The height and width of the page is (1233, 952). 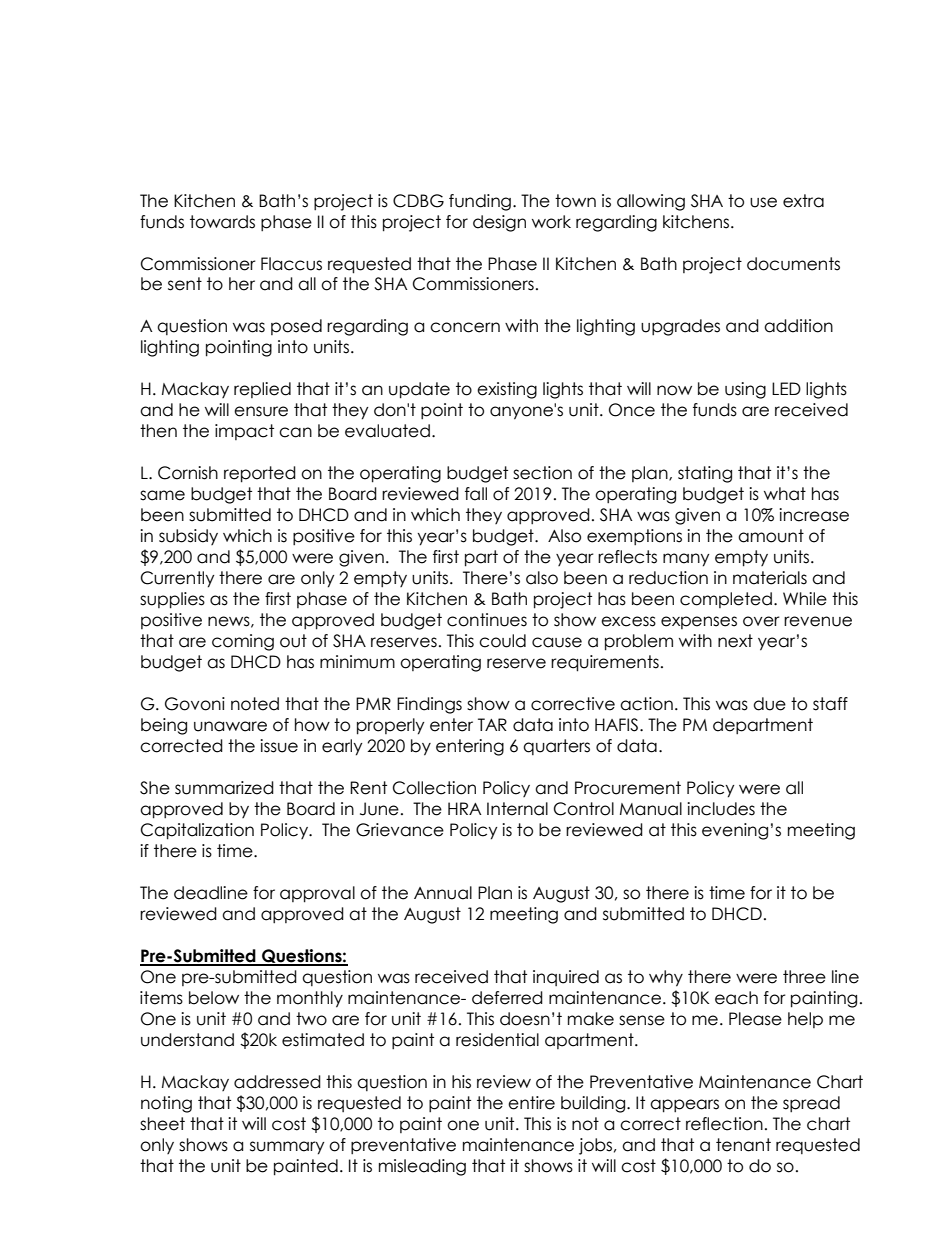 What do you see at coordinates (721, 809) in the page?
I see `includes` at bounding box center [721, 809].
